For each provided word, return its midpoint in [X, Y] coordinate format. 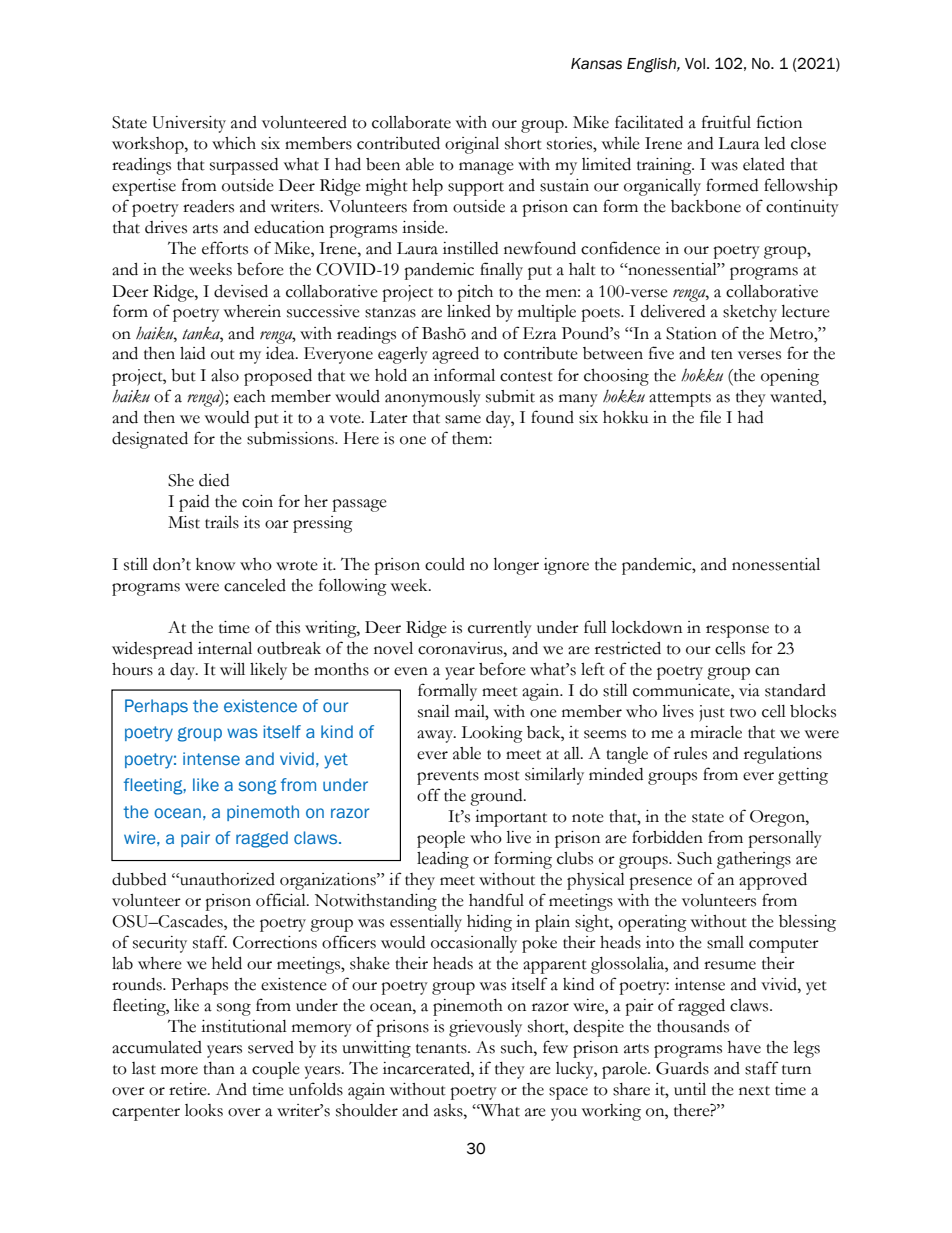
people [441, 839]
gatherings [754, 860]
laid [192, 353]
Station [691, 333]
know [215, 564]
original [472, 145]
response [737, 631]
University [189, 124]
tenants [442, 1049]
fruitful [726, 122]
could [445, 564]
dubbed [139, 879]
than [219, 1068]
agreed [455, 355]
